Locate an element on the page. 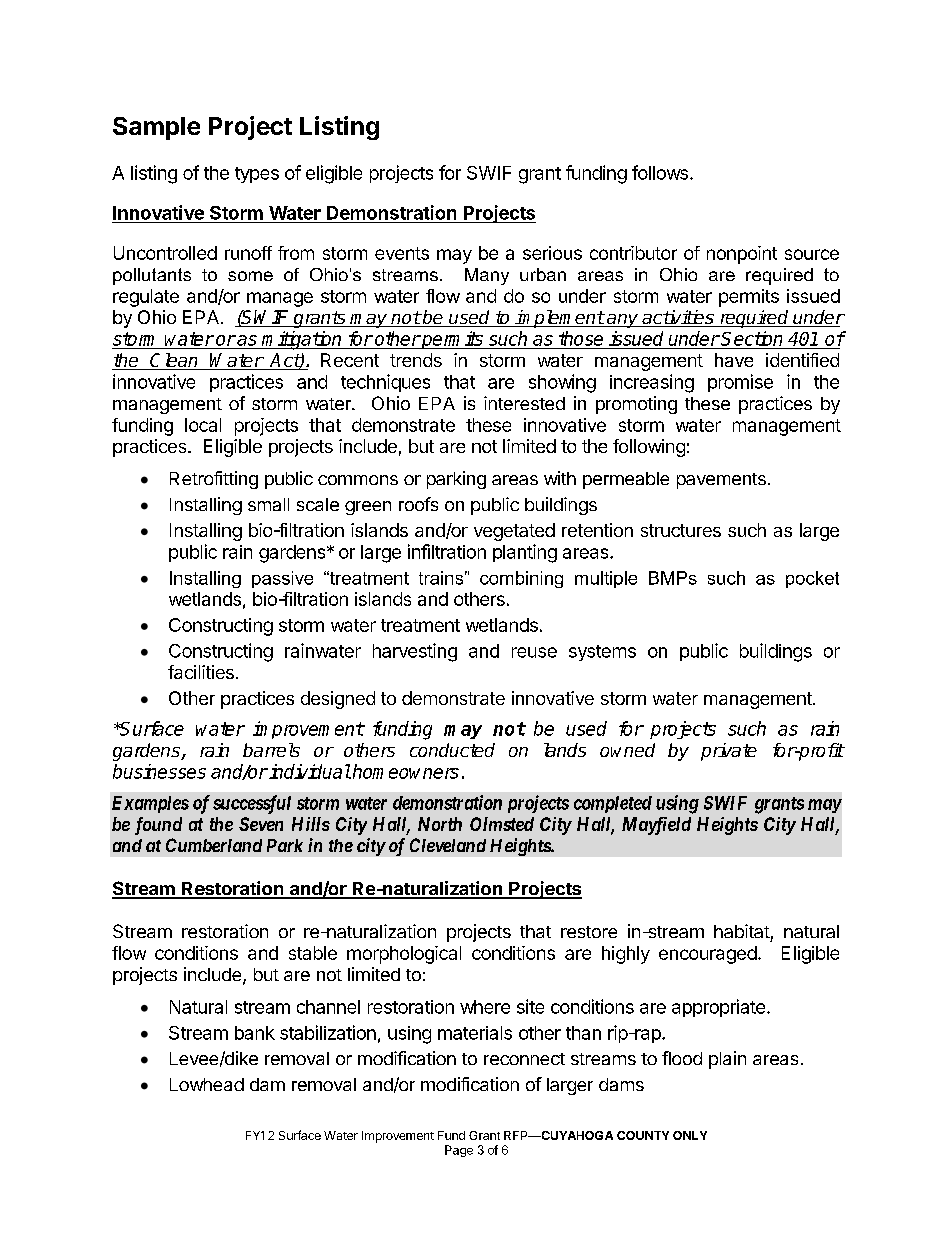 The width and height of the page is (952, 1233). promise is located at coordinates (740, 383).
